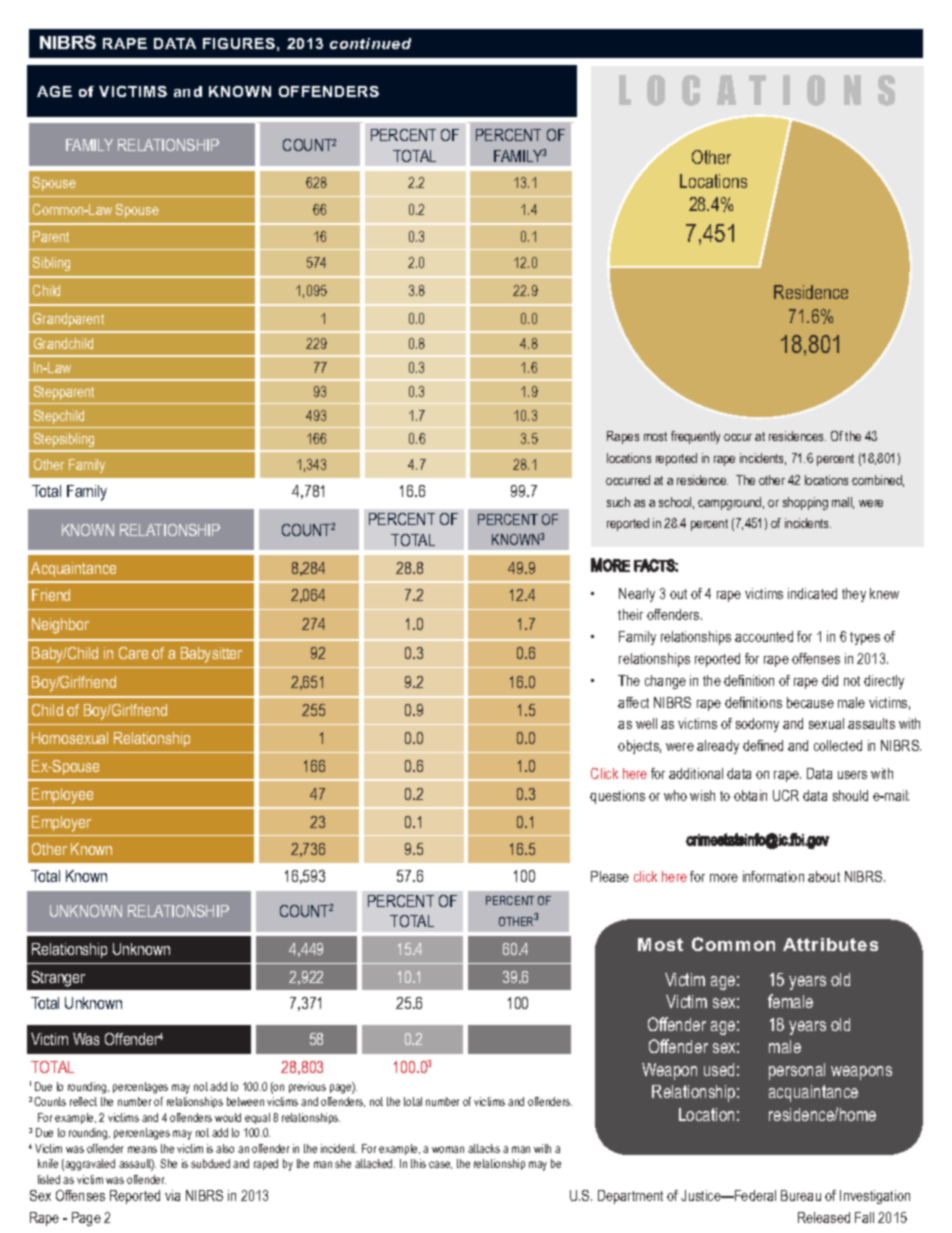 This screenshot has width=952, height=1233. I want to click on indicated, so click(812, 593).
